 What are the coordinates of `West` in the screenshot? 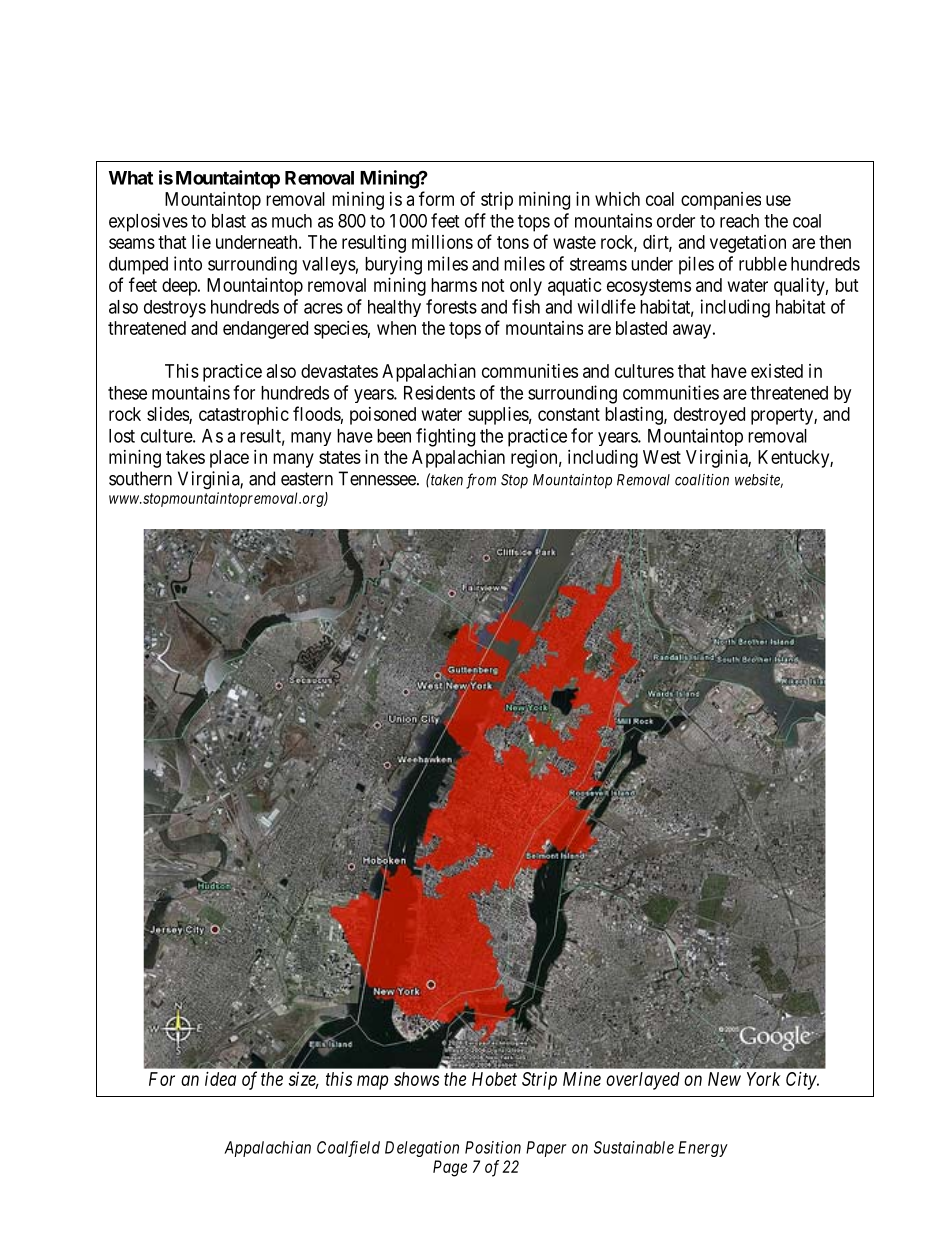 It's located at (662, 457).
